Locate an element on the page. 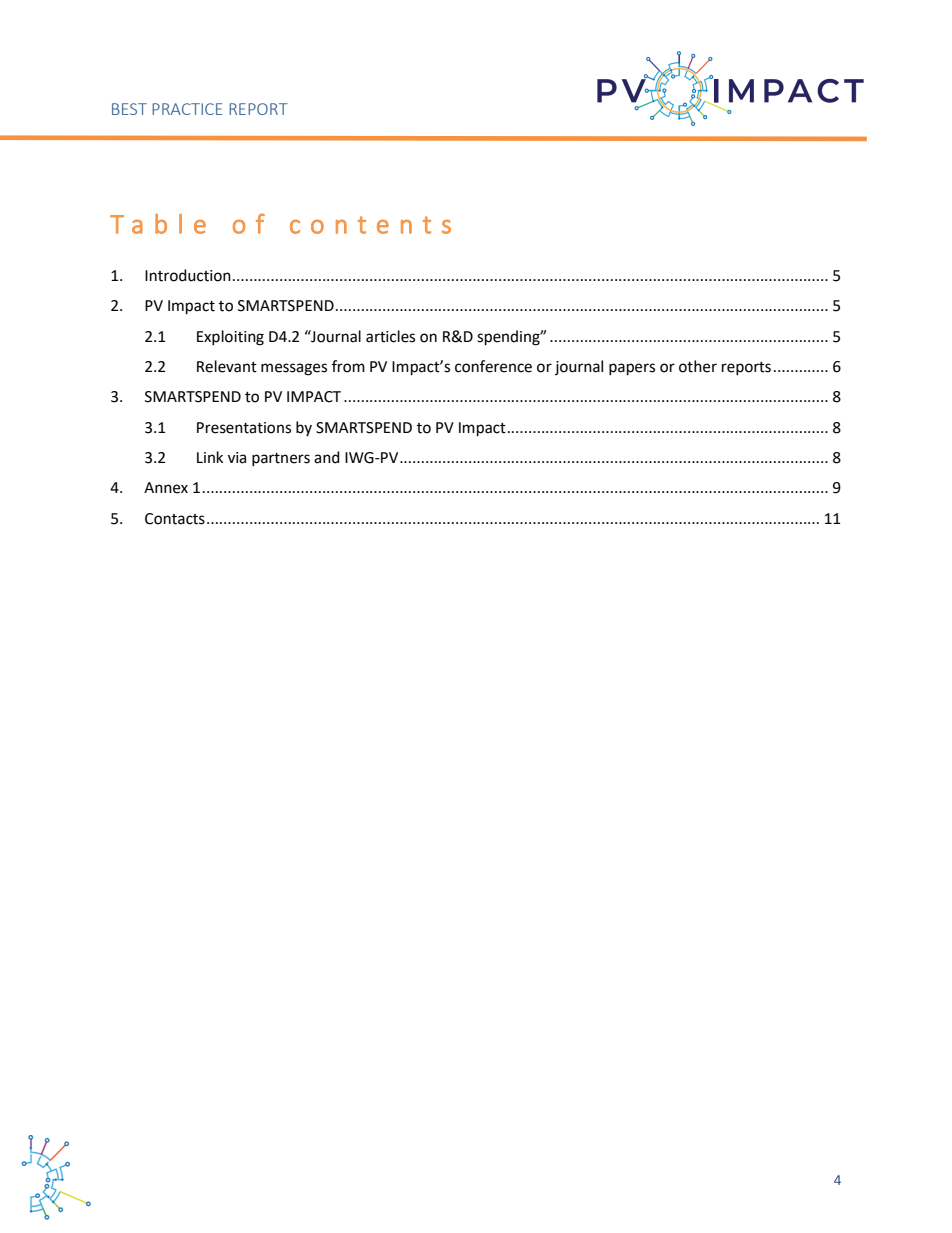 The height and width of the page is (1233, 952). Relevant is located at coordinates (227, 366).
